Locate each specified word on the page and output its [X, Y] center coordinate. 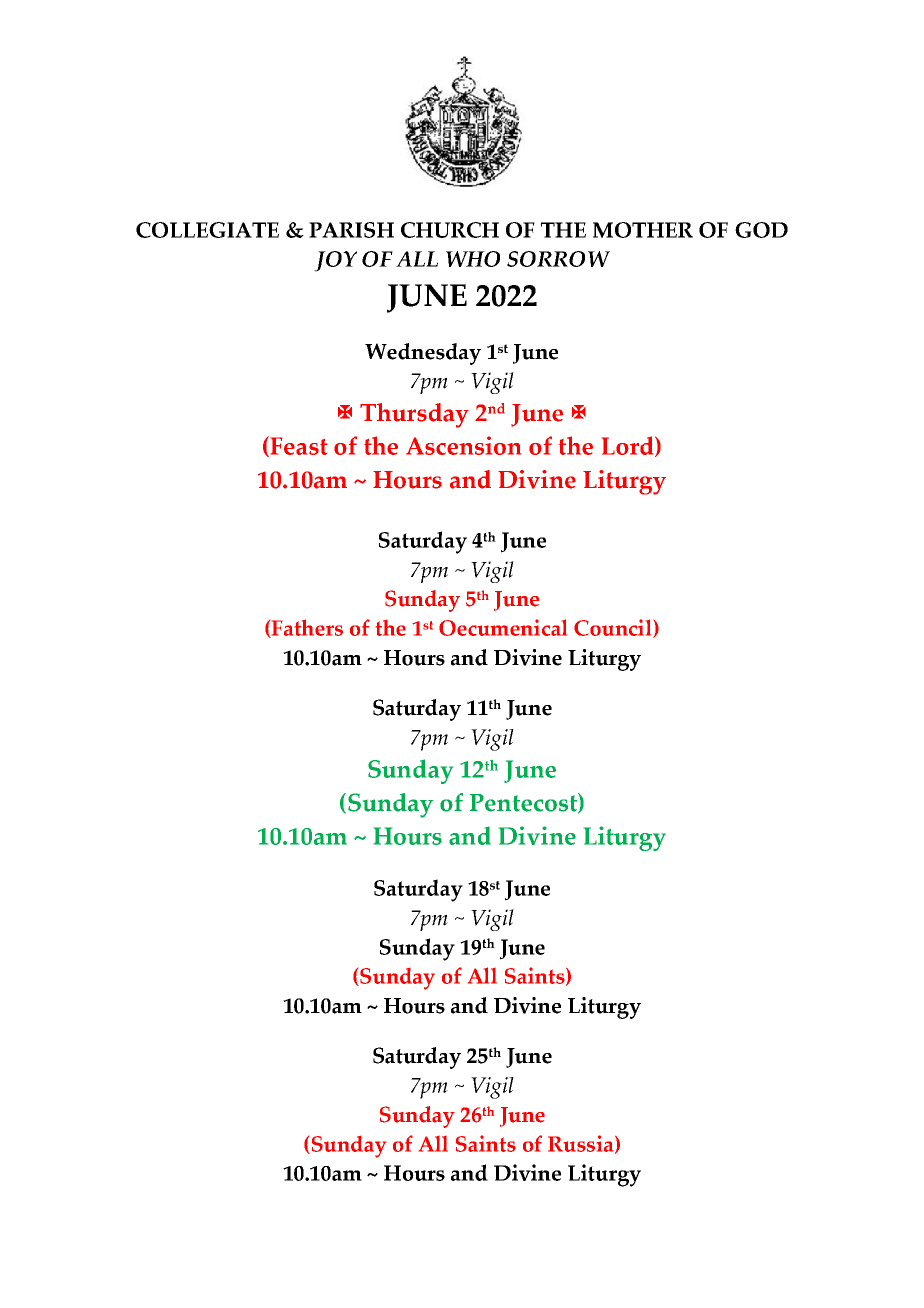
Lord [629, 446]
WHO [473, 259]
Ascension [463, 445]
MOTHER [643, 230]
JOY [335, 261]
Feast [298, 446]
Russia [582, 1144]
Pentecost [524, 803]
